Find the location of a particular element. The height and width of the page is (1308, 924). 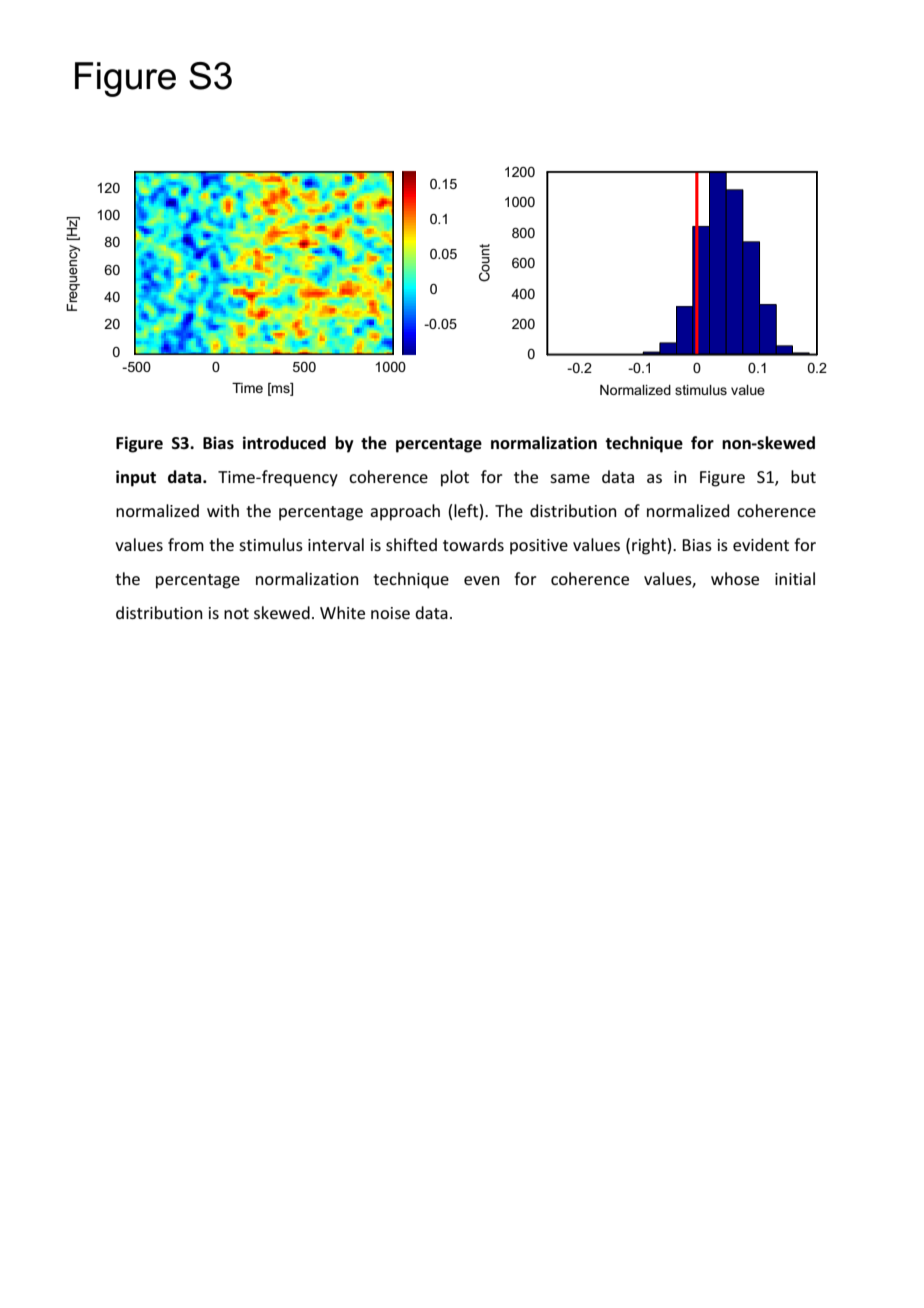

not is located at coordinates (236, 613).
